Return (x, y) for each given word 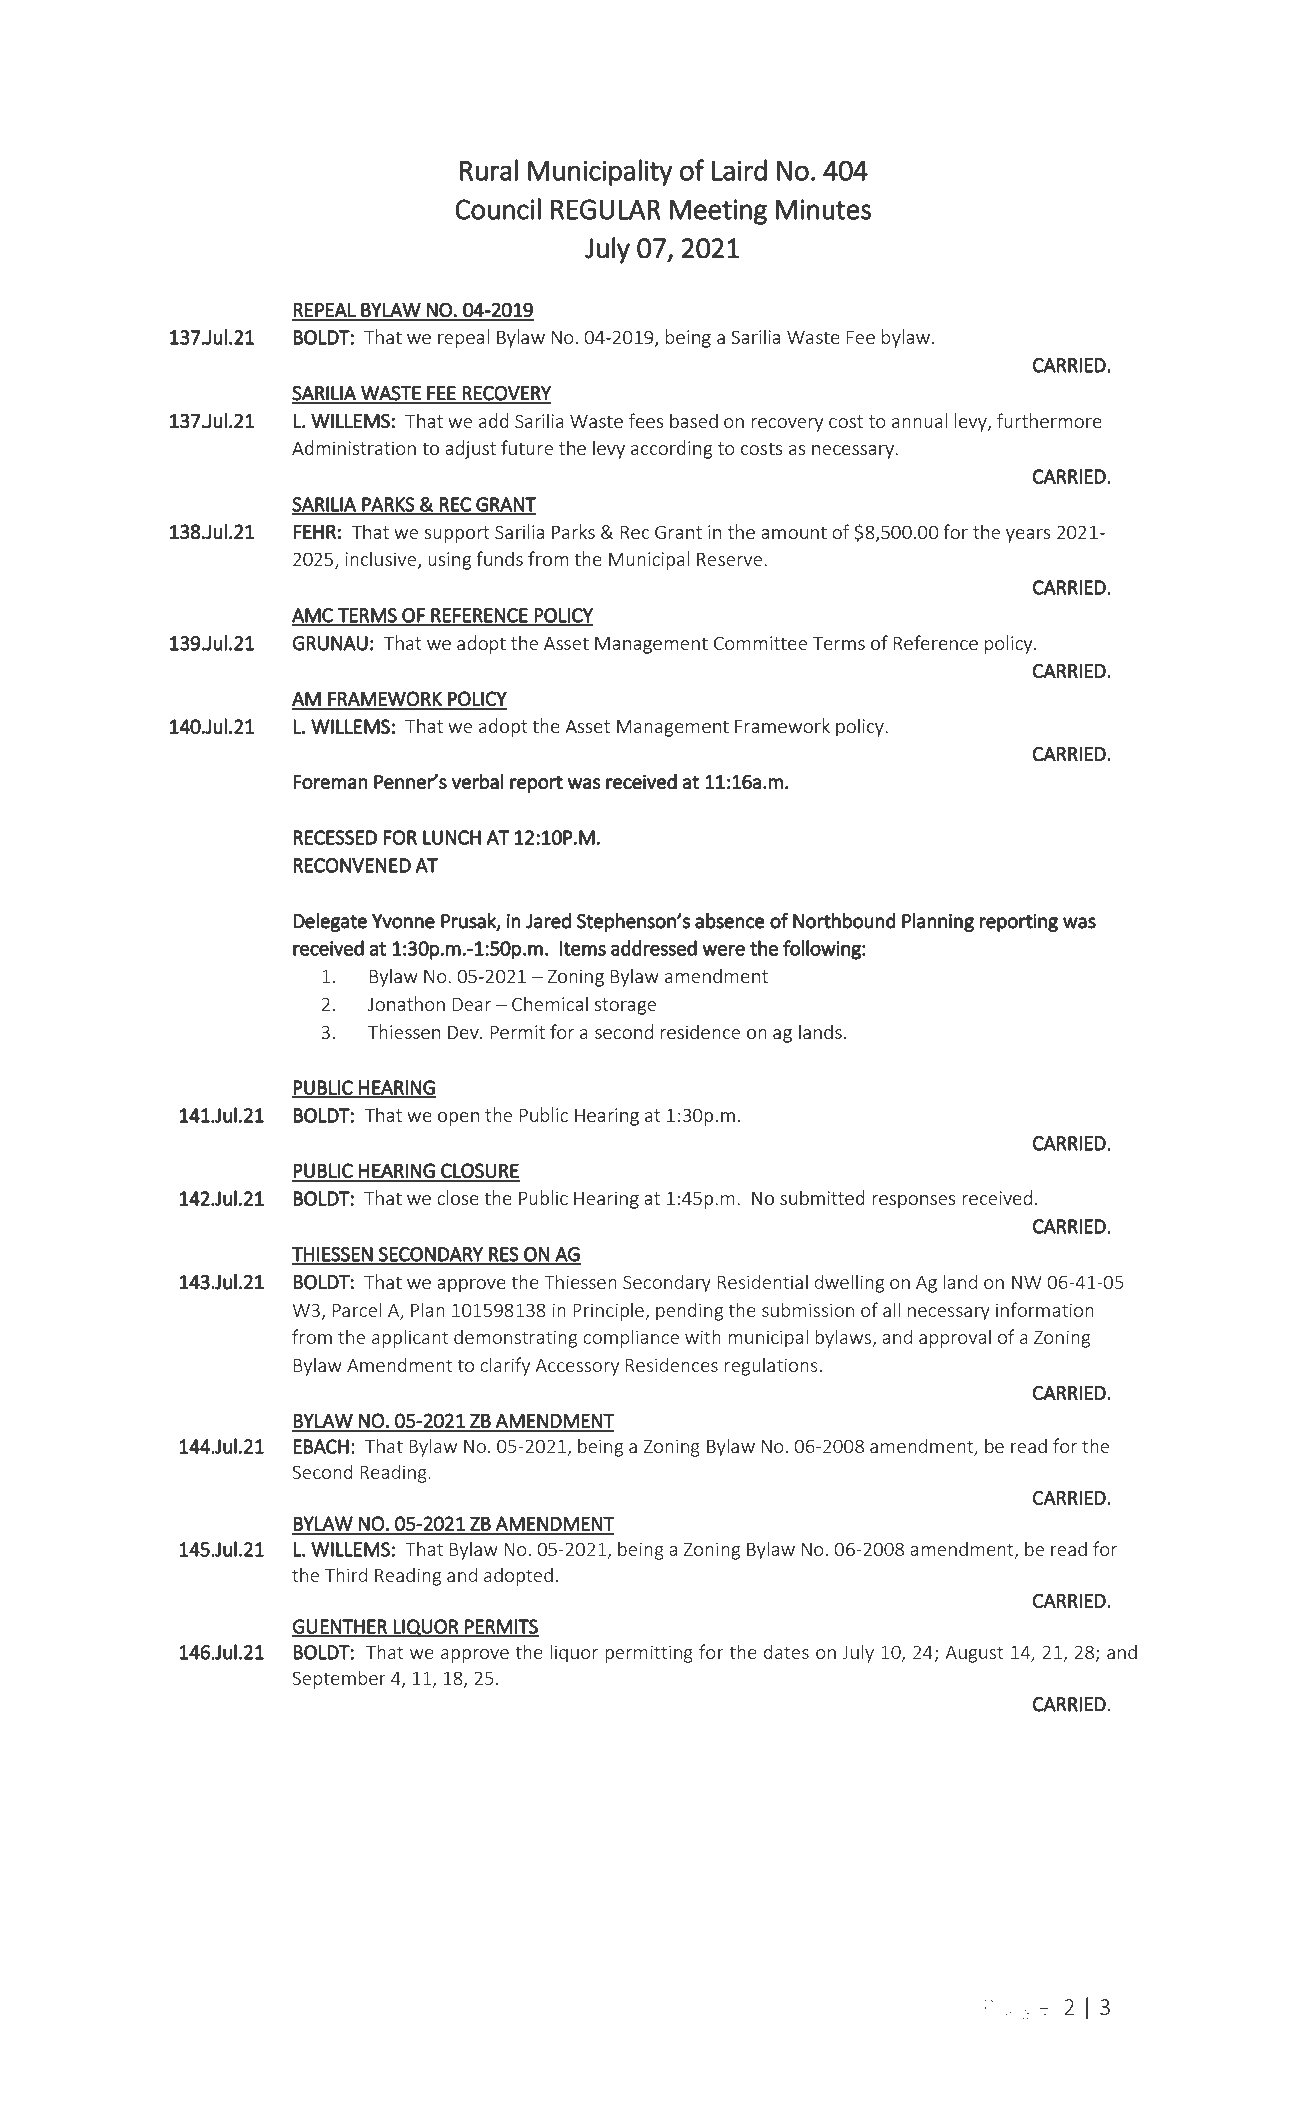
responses (914, 1202)
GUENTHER (340, 1627)
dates (786, 1651)
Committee (760, 643)
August (974, 1654)
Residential (763, 1281)
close (458, 1197)
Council (498, 209)
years (1028, 536)
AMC (313, 616)
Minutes (823, 209)
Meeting (718, 212)
